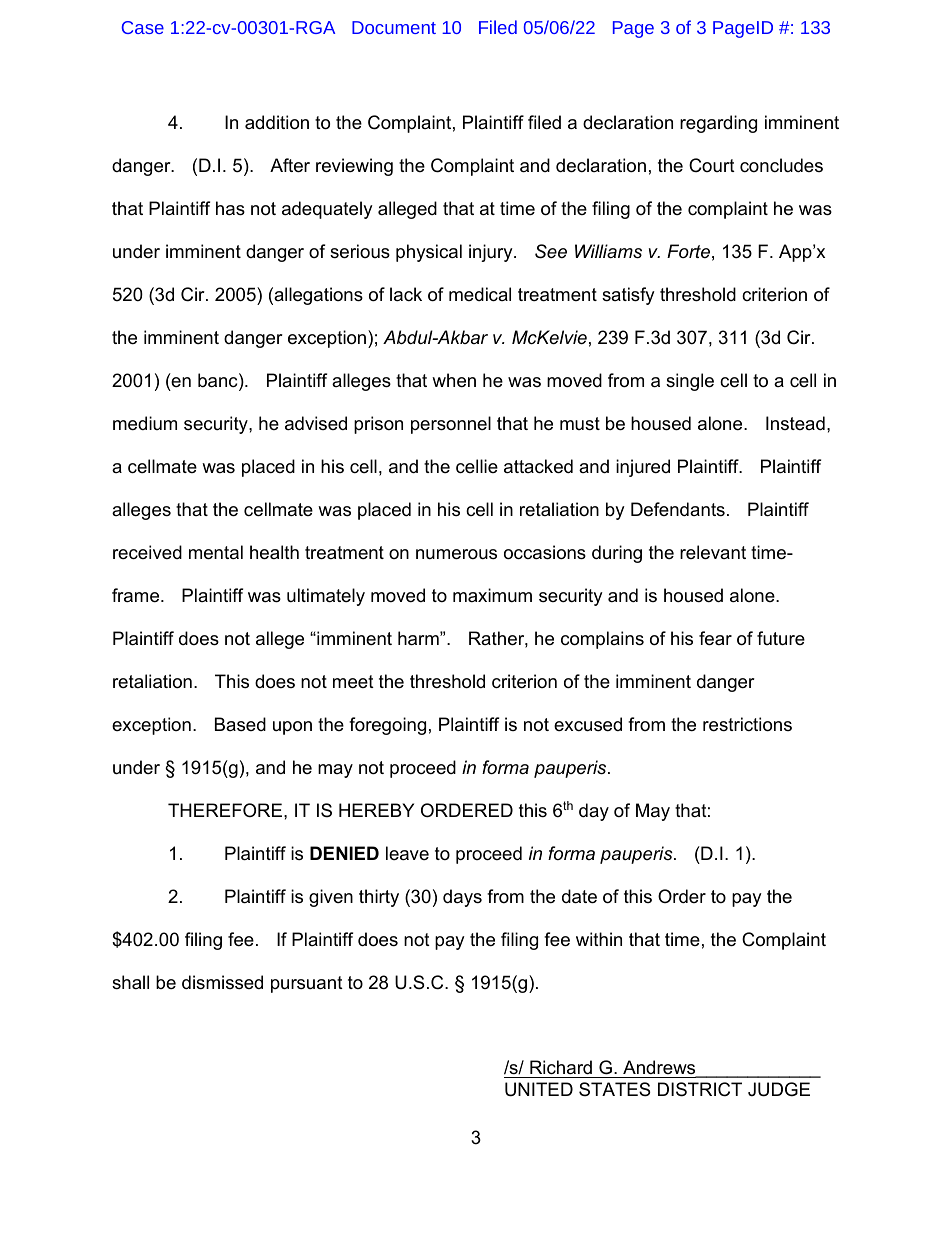  What do you see at coordinates (715, 638) in the document?
I see `fear` at bounding box center [715, 638].
